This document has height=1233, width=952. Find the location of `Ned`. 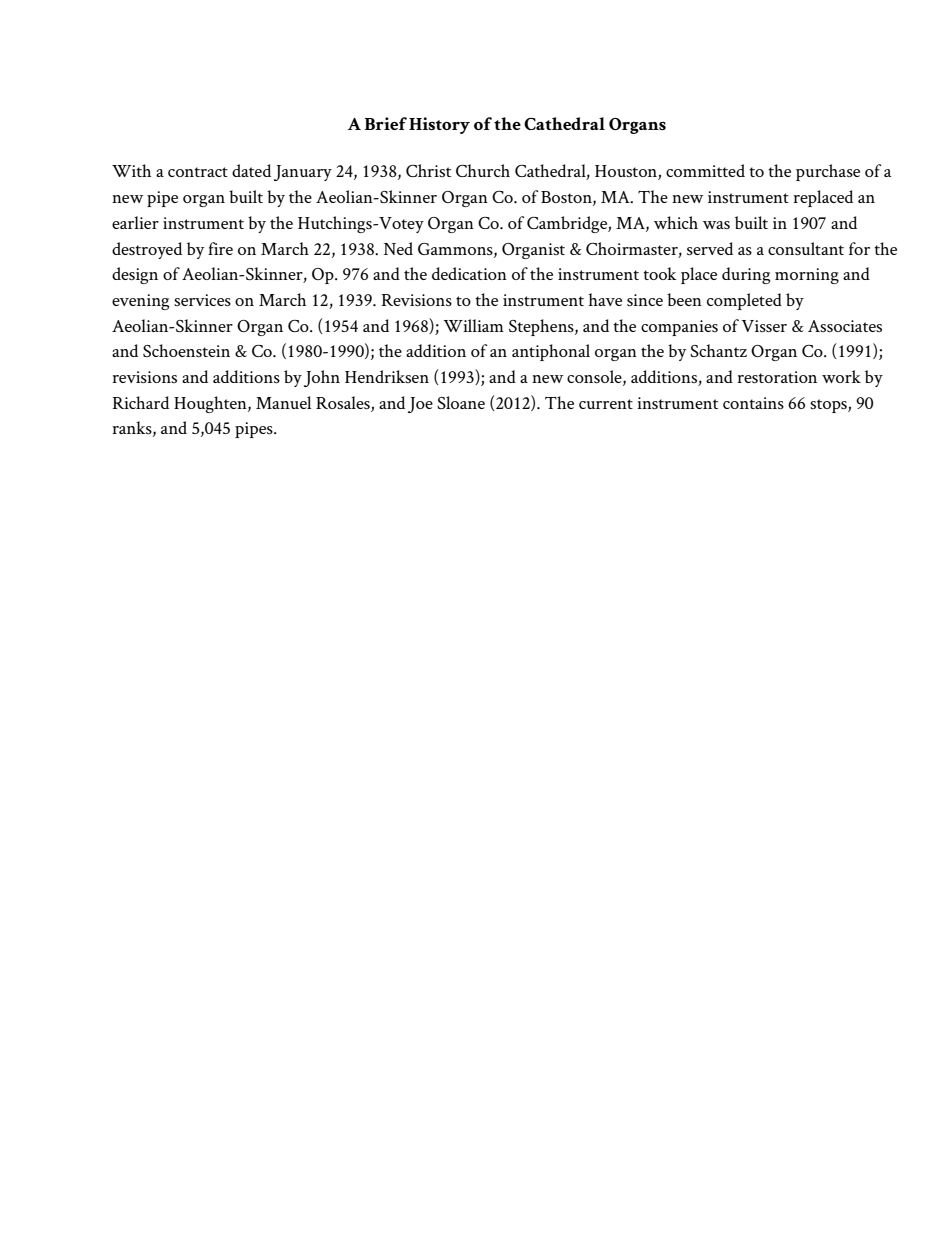

Ned is located at coordinates (398, 248).
